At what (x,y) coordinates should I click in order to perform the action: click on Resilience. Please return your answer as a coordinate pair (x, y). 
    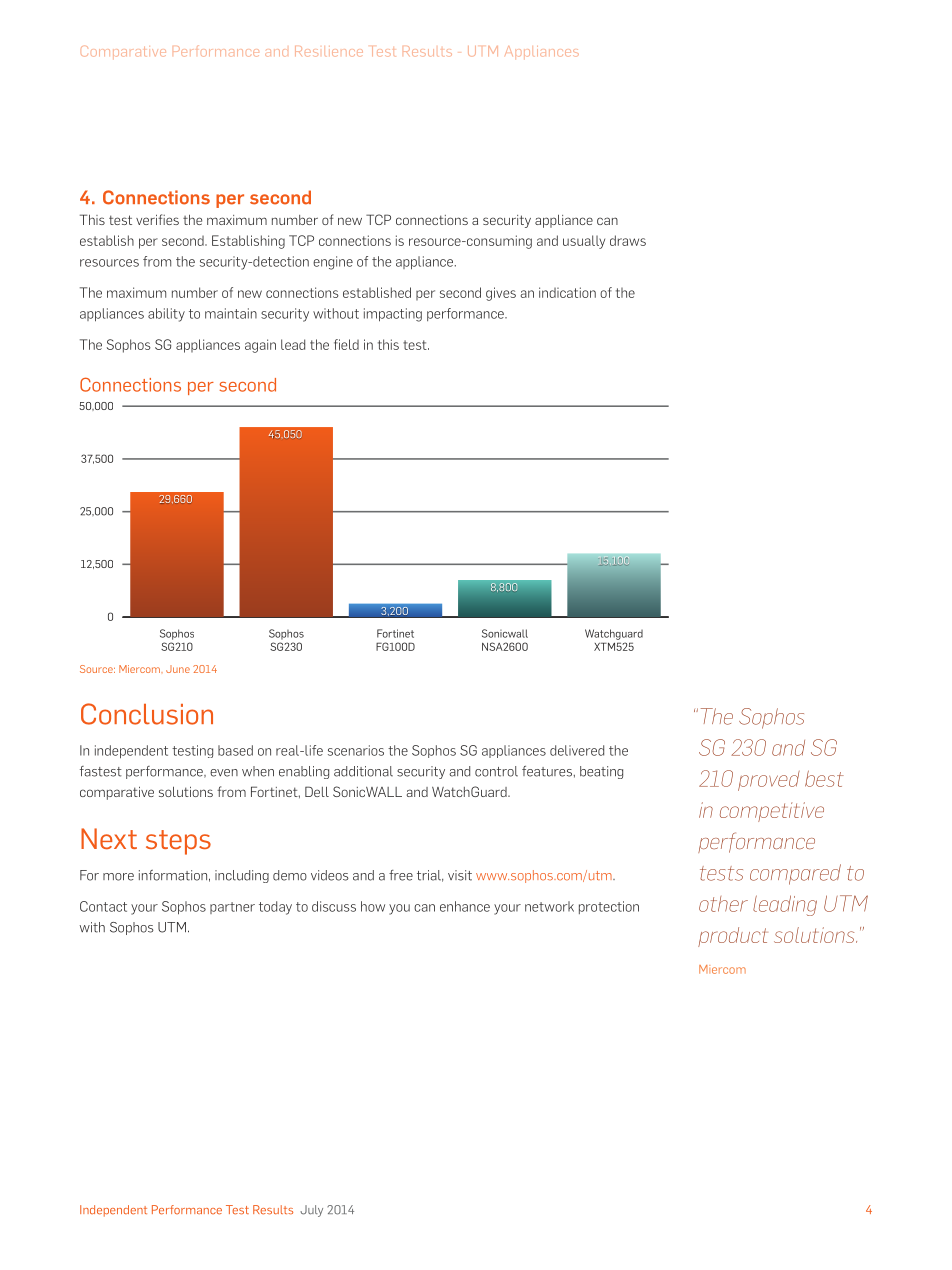
    Looking at the image, I should click on (329, 51).
